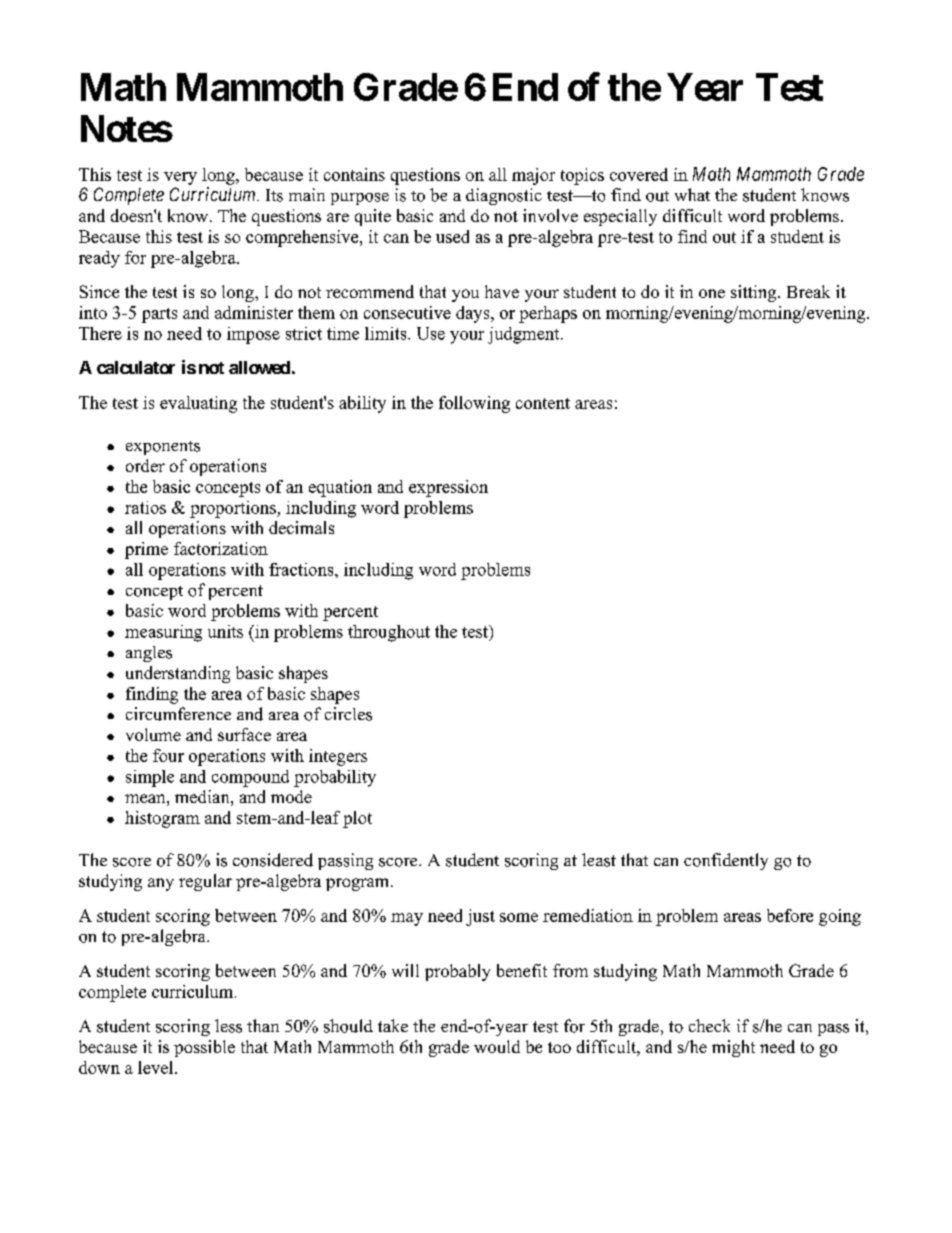  What do you see at coordinates (448, 488) in the image?
I see `expression` at bounding box center [448, 488].
